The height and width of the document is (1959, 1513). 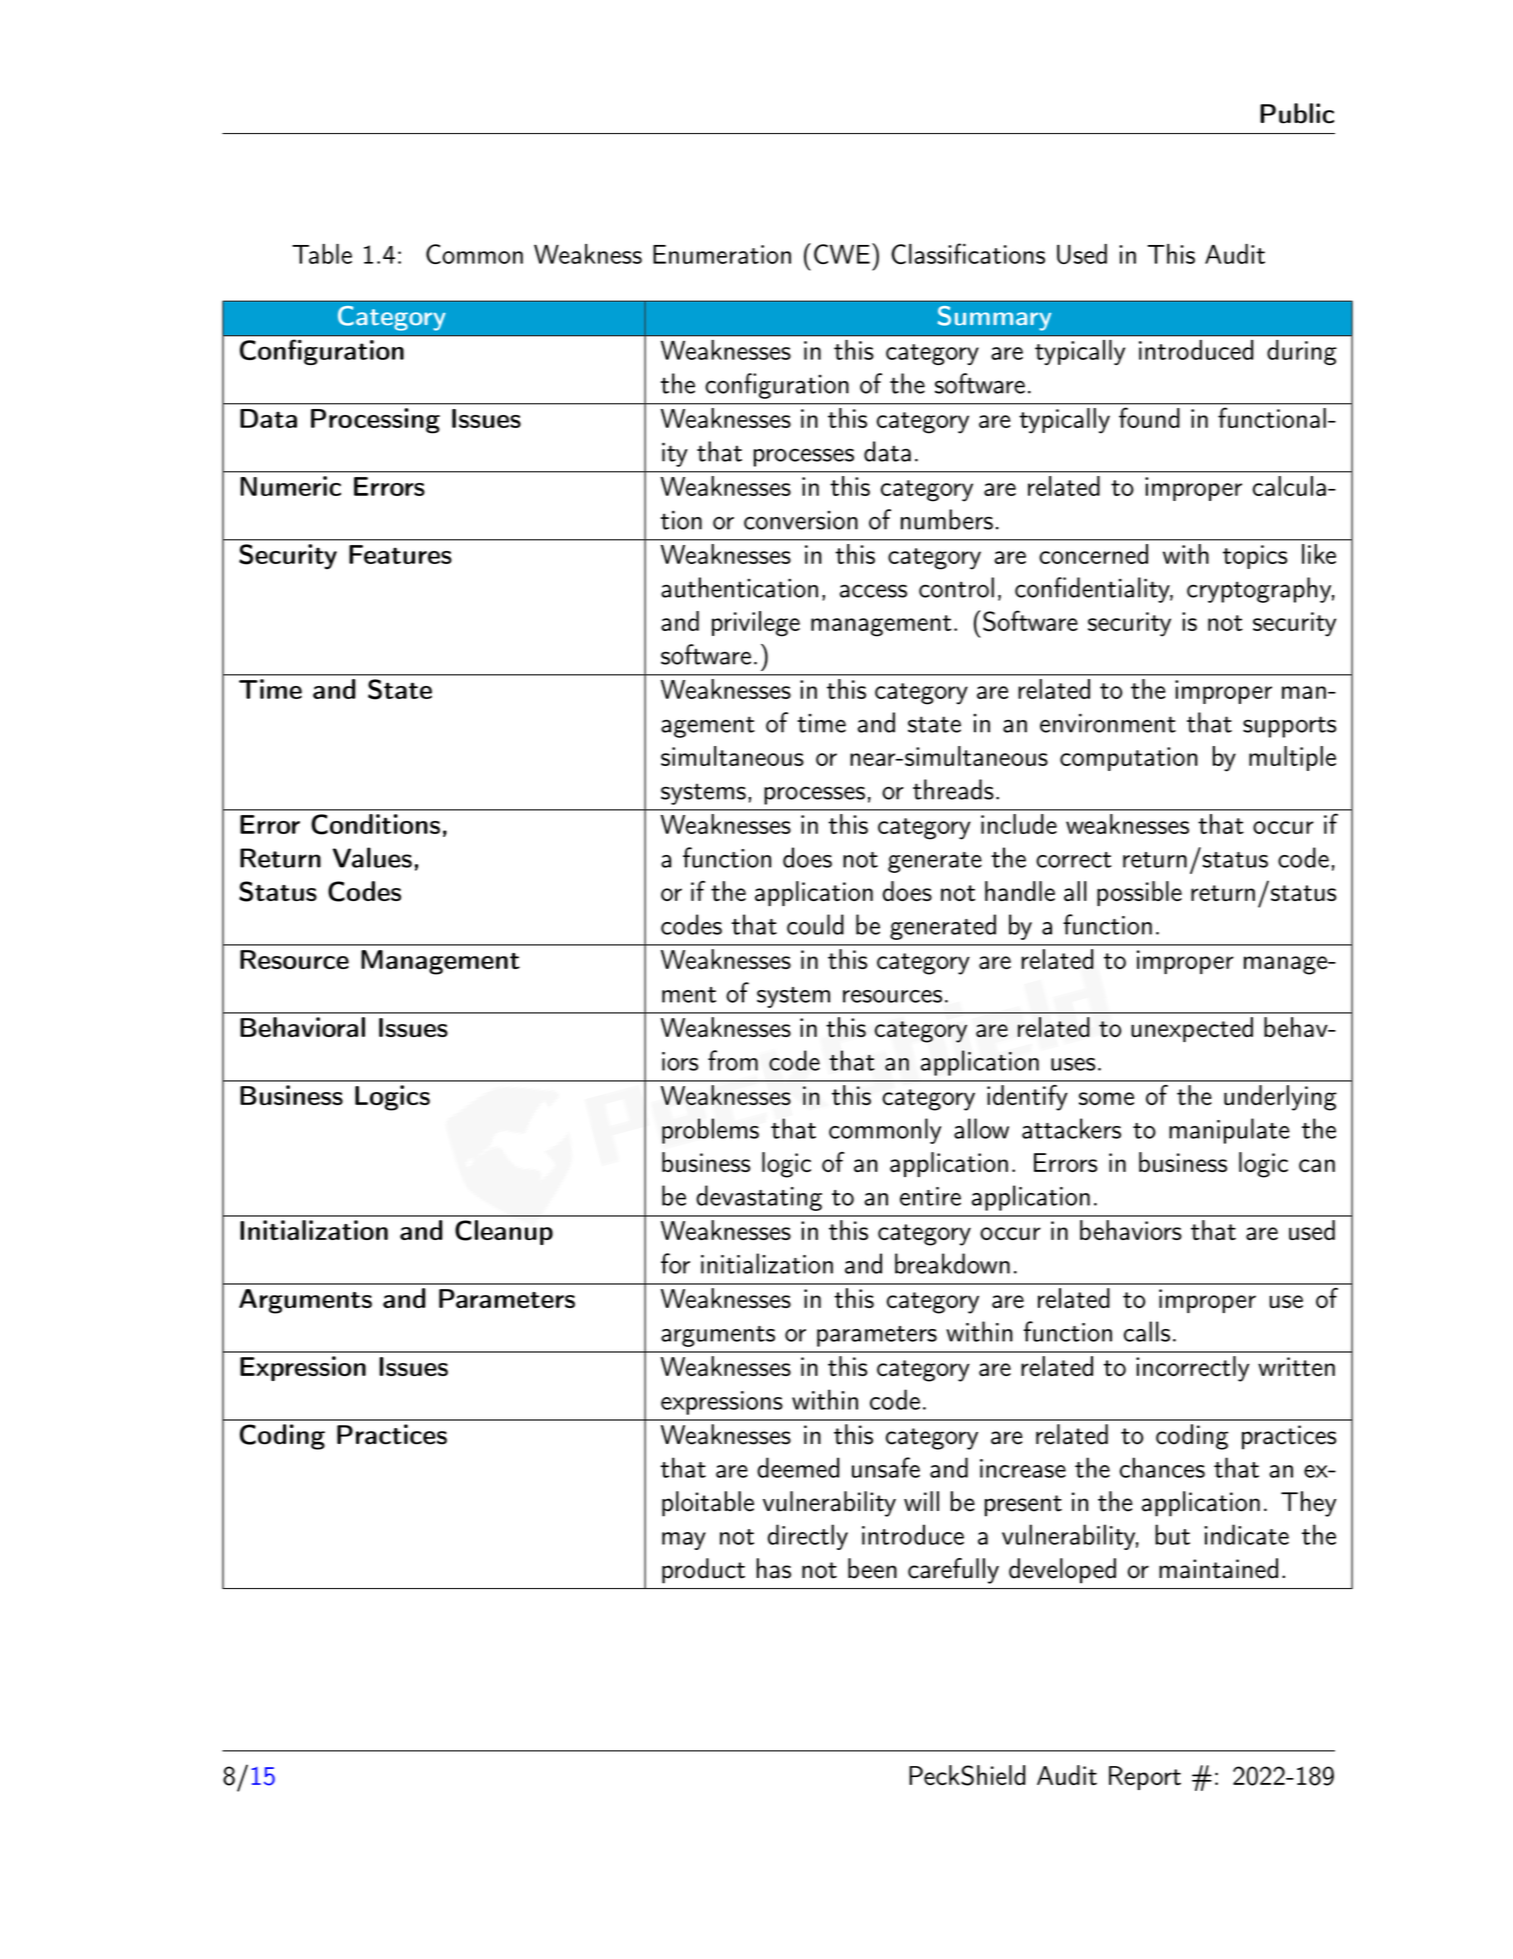 What do you see at coordinates (953, 789) in the document?
I see `threads` at bounding box center [953, 789].
